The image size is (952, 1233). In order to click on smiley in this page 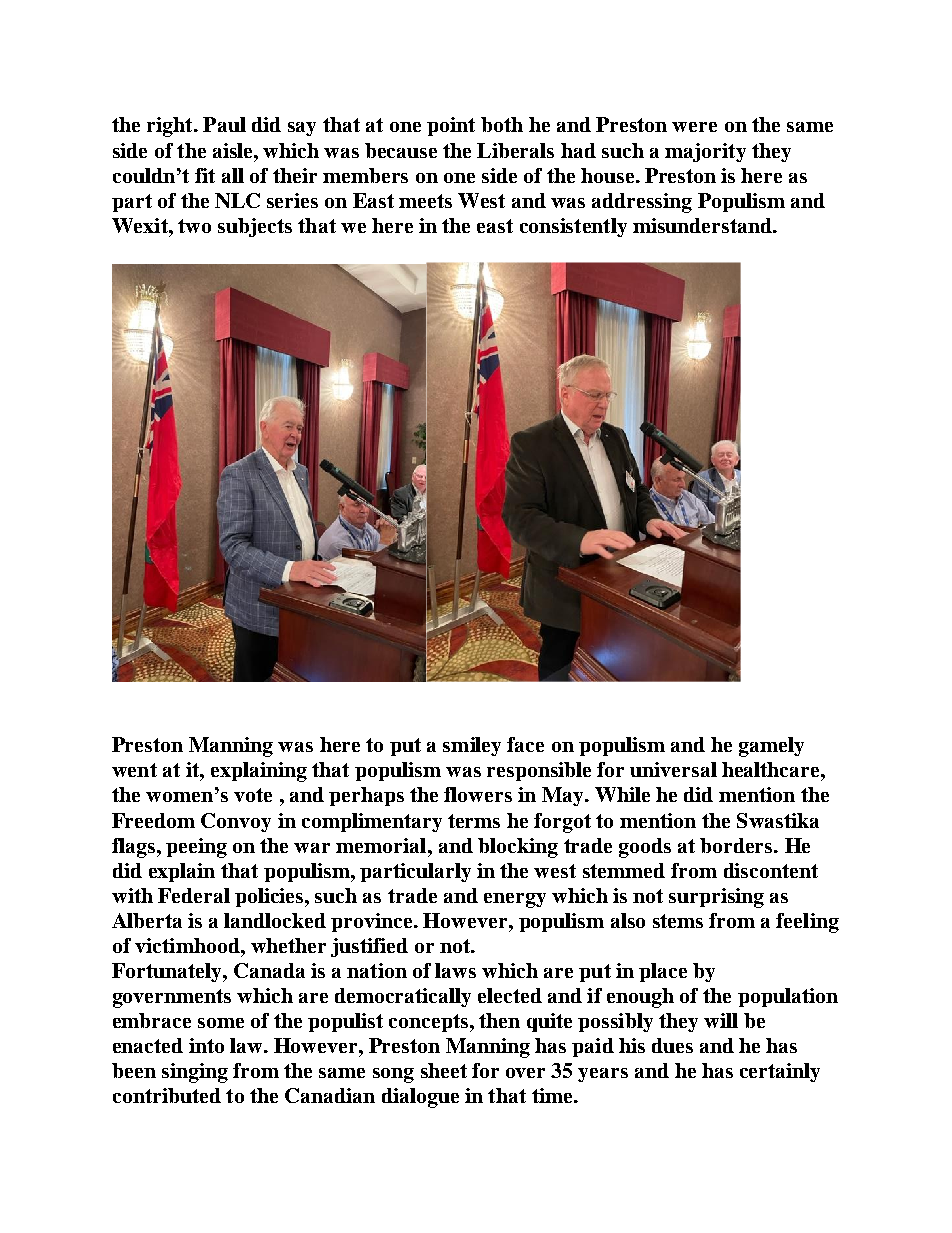, I will do `click(472, 746)`.
